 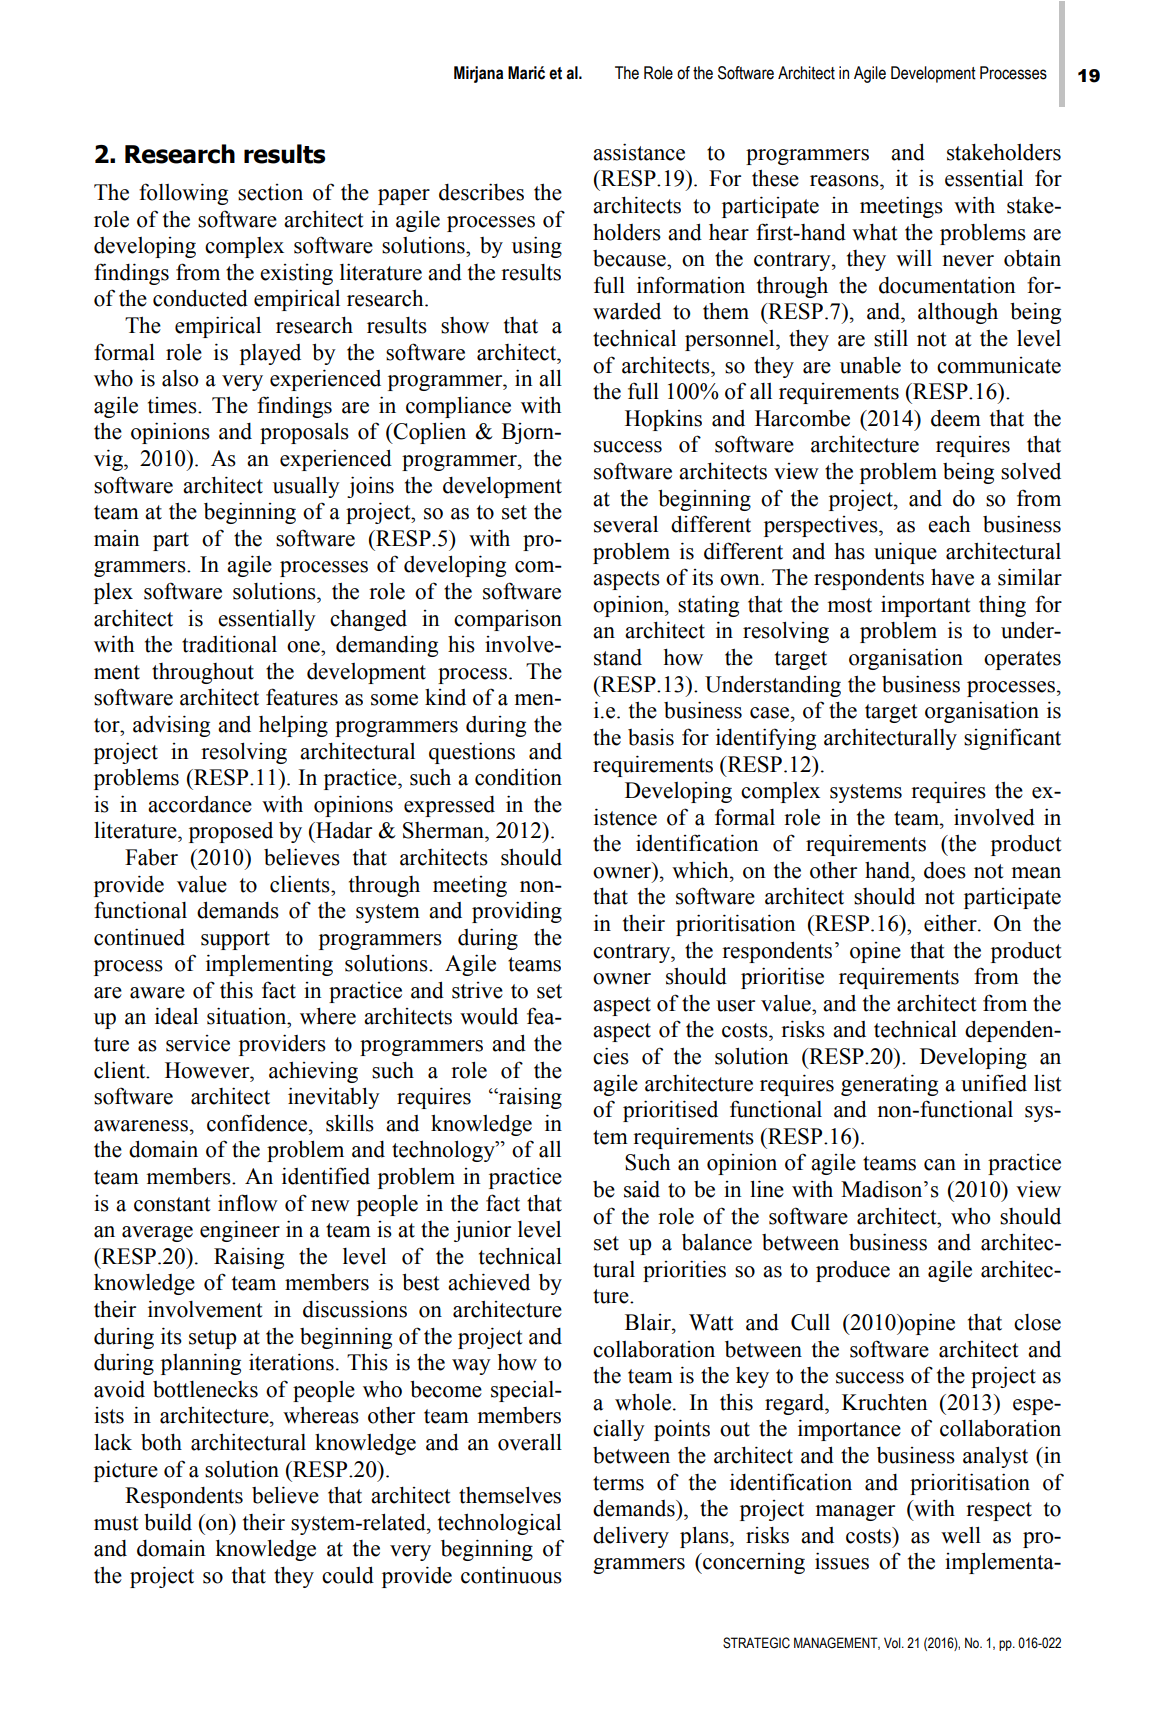 I want to click on several, so click(x=626, y=524).
